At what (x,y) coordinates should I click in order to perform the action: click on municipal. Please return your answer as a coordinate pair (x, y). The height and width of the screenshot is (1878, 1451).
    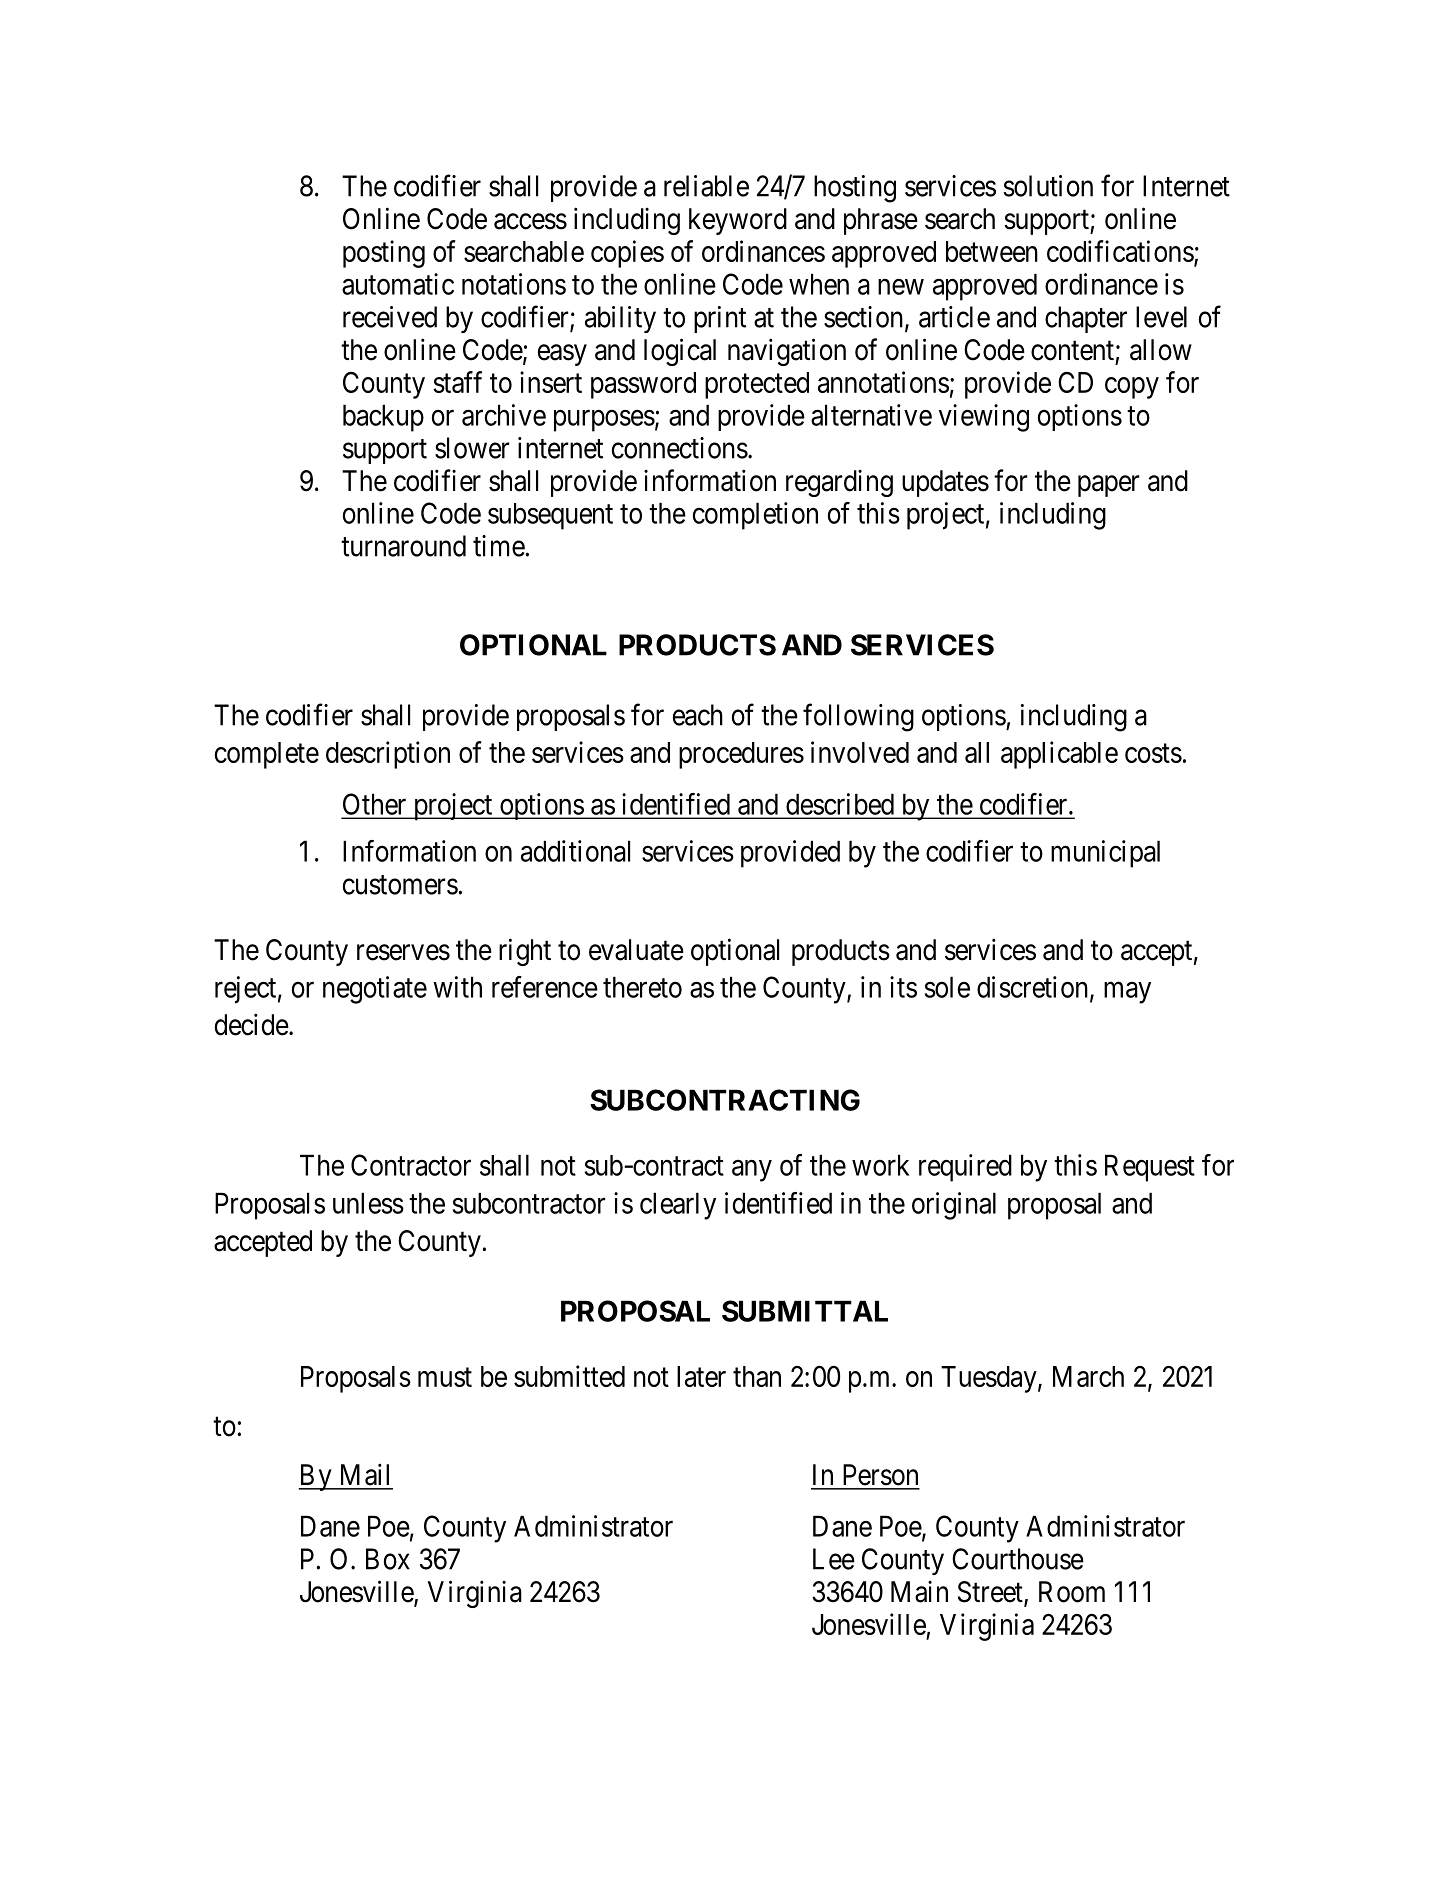
    Looking at the image, I should click on (1105, 854).
